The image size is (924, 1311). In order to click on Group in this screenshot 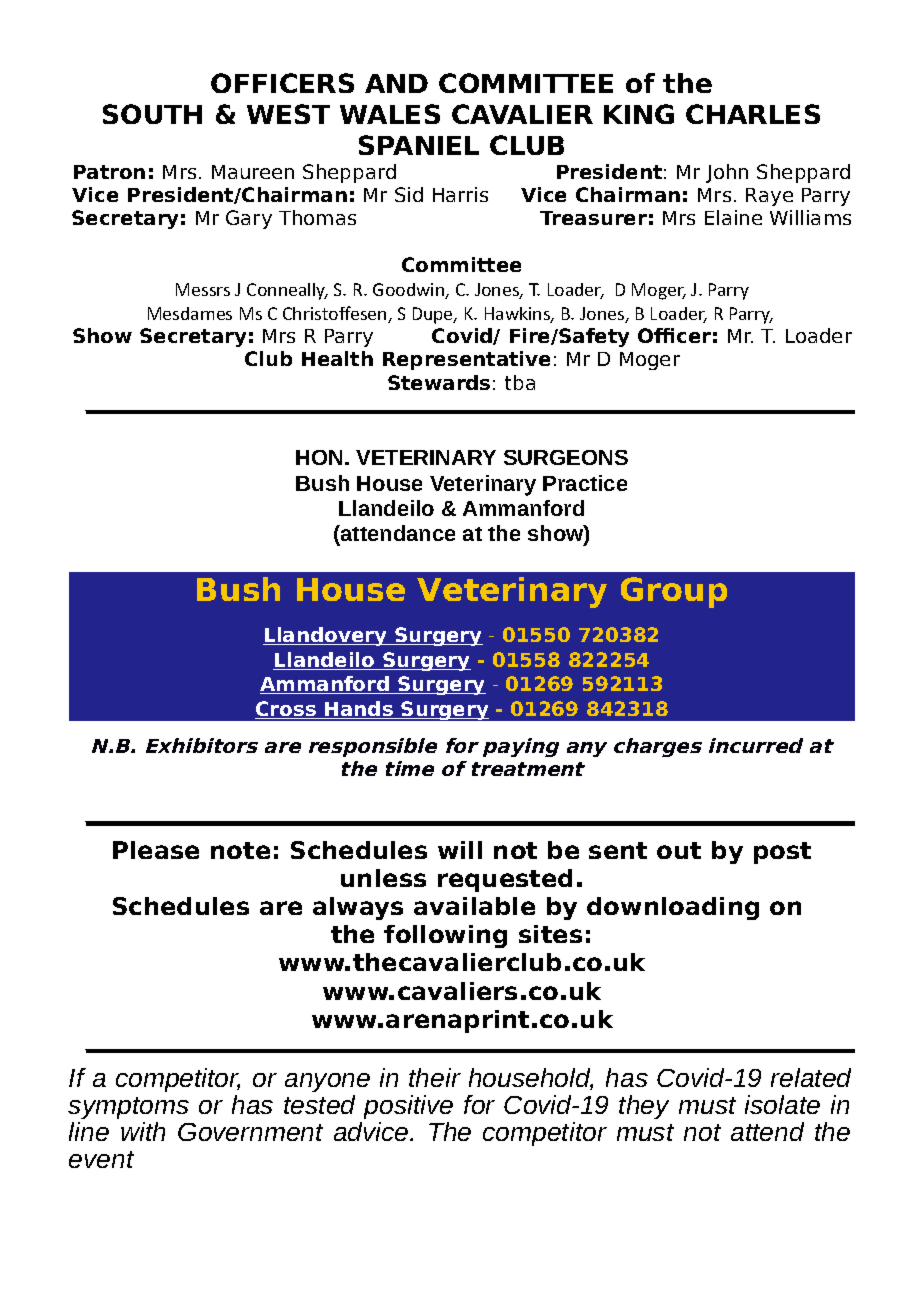, I will do `click(674, 592)`.
